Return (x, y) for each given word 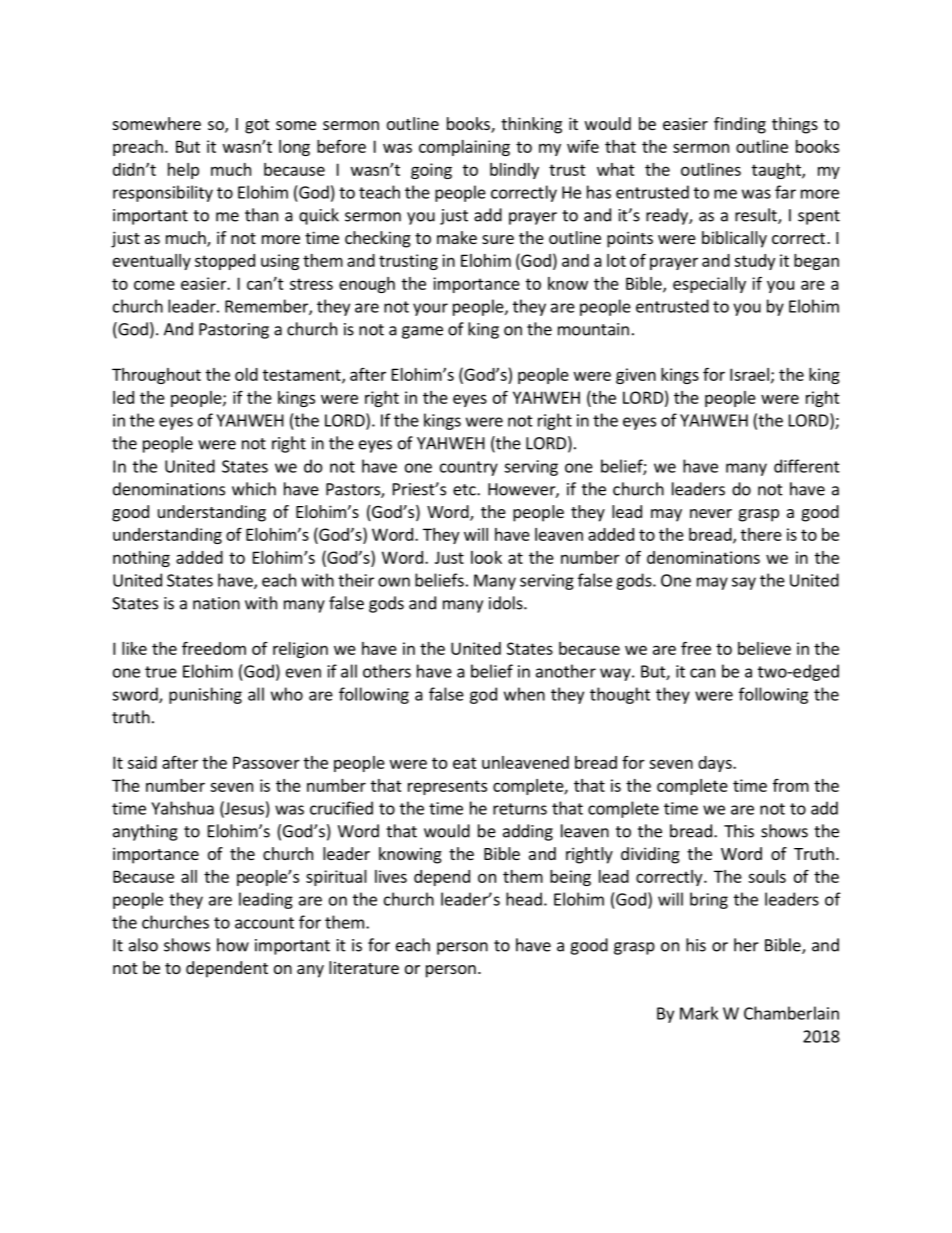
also (143, 945)
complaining (464, 148)
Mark (699, 1013)
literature (364, 967)
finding (740, 125)
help (183, 171)
